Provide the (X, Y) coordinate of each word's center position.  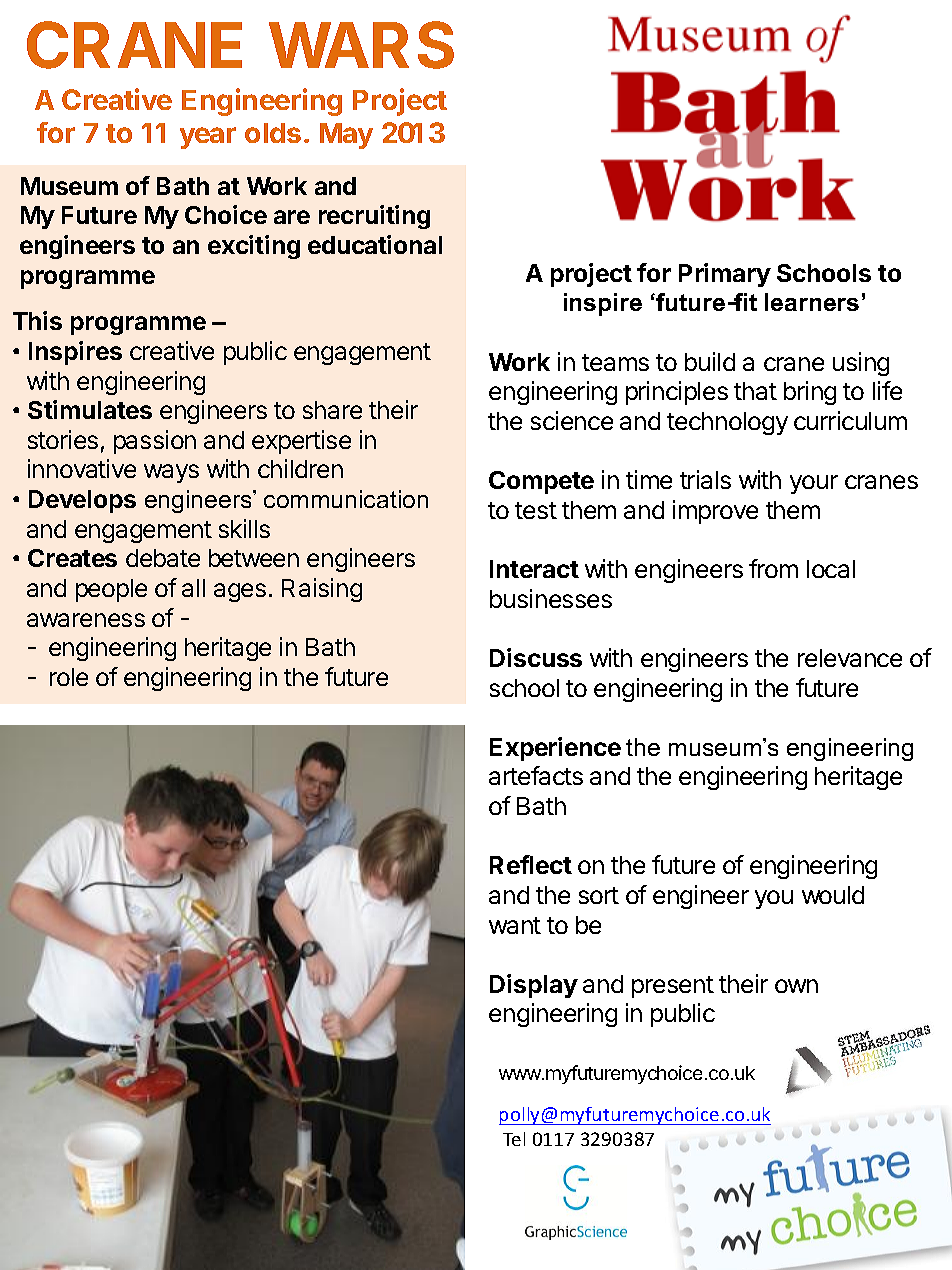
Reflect (531, 864)
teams (615, 362)
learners (812, 302)
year (208, 138)
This (37, 320)
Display (534, 986)
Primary (725, 275)
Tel (514, 1139)
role (69, 677)
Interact (534, 569)
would (833, 895)
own (796, 986)
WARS (361, 45)
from (773, 568)
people (111, 590)
